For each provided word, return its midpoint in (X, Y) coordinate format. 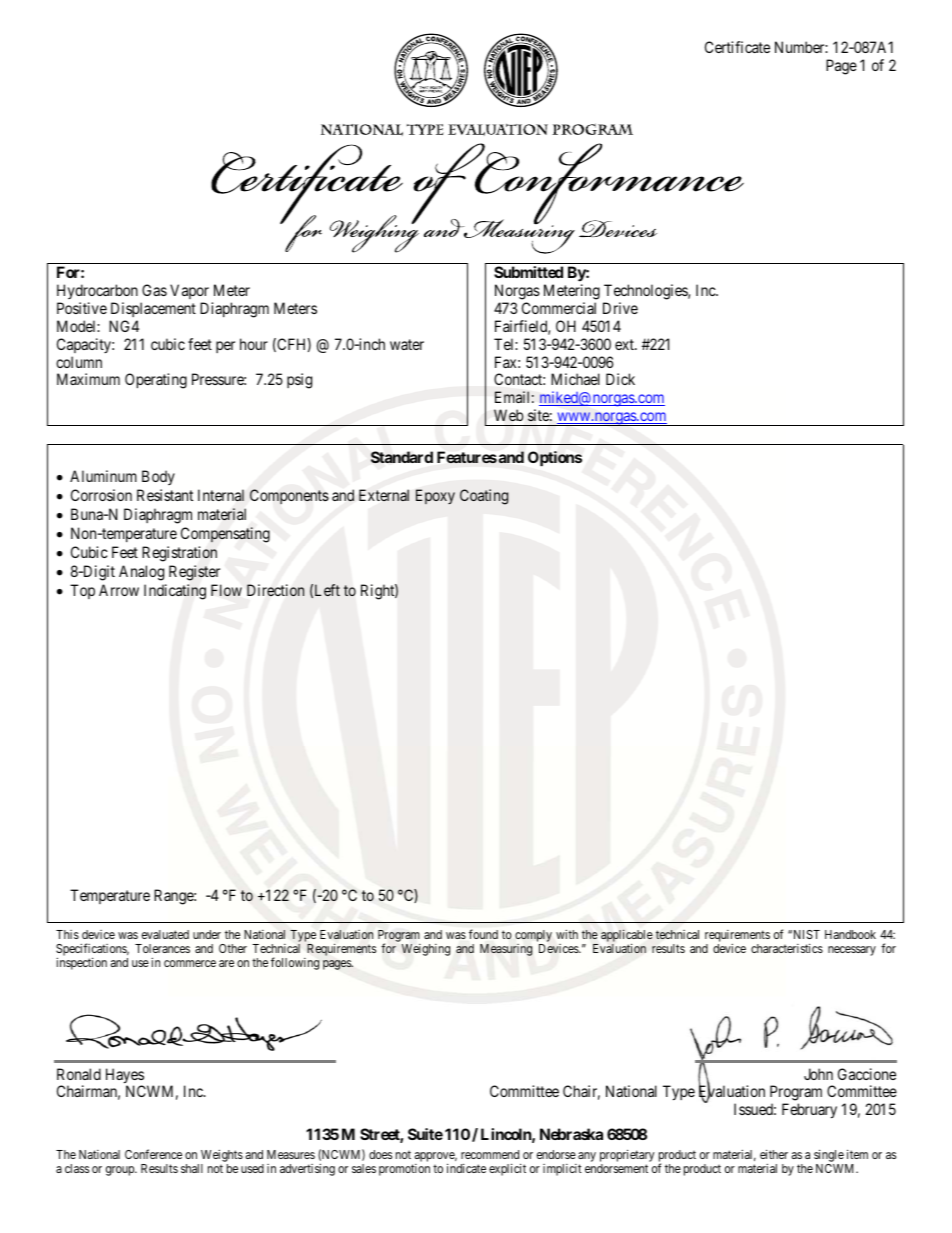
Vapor (189, 291)
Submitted (528, 272)
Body (158, 477)
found (483, 934)
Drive (620, 308)
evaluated (165, 934)
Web (509, 415)
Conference (153, 1154)
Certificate (737, 47)
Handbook (850, 934)
